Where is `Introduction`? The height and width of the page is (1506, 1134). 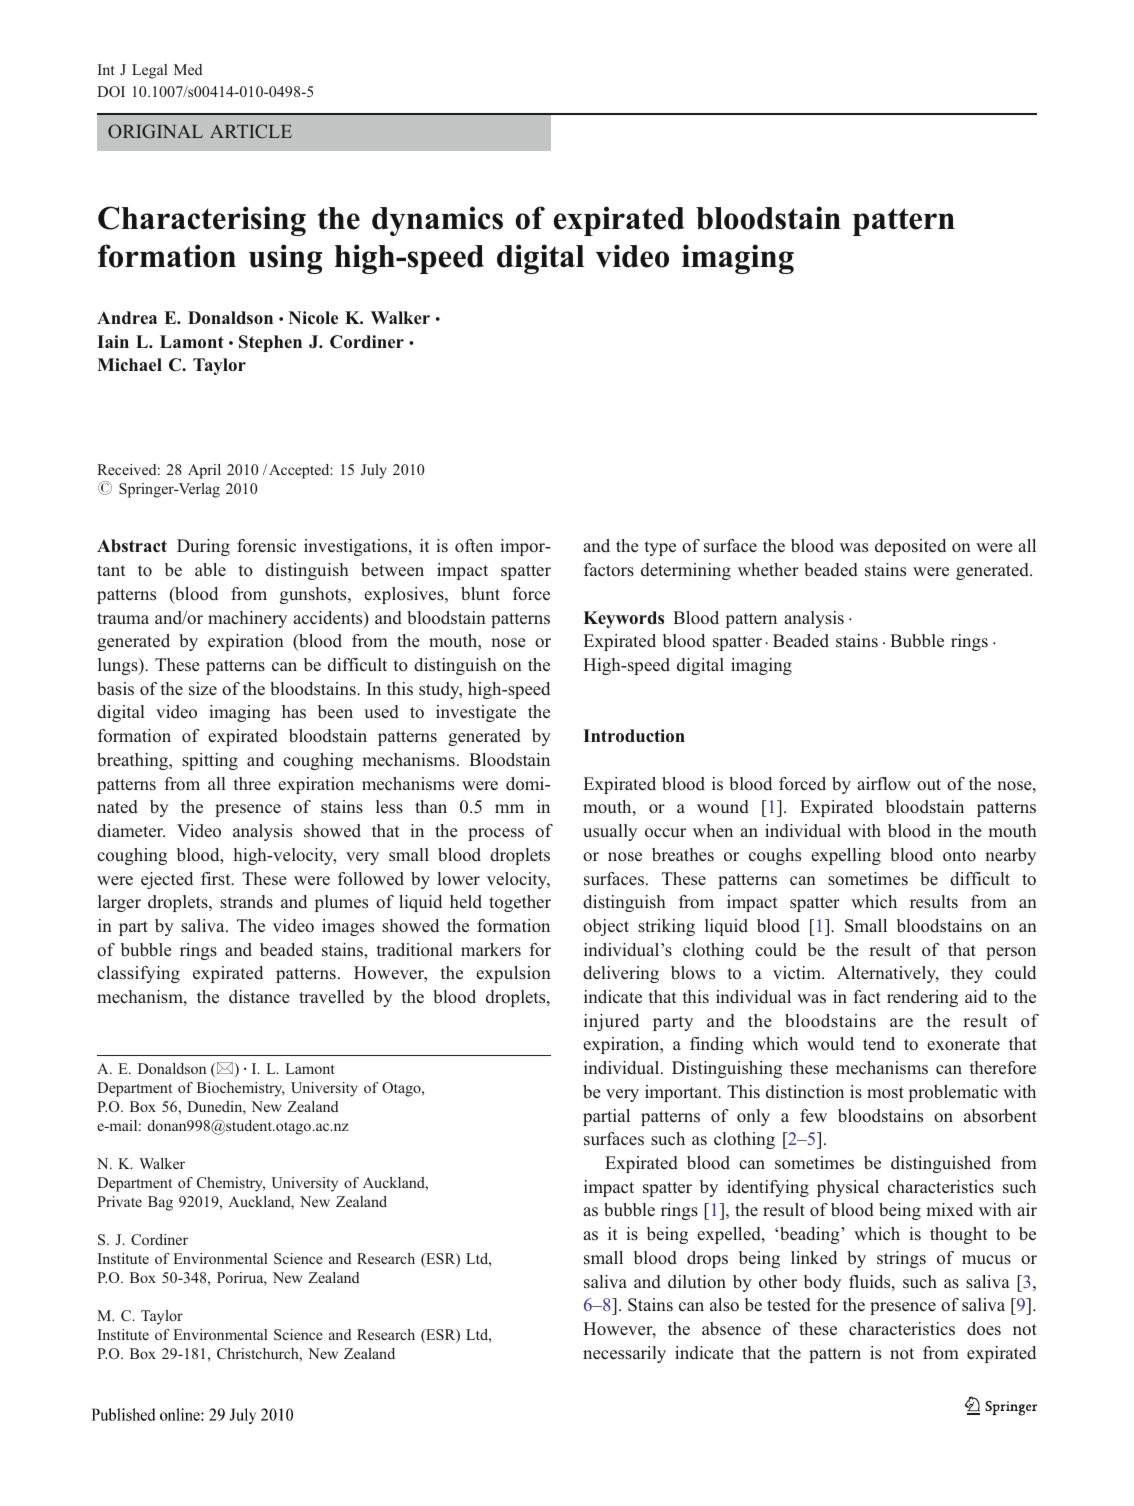
Introduction is located at coordinates (634, 736).
